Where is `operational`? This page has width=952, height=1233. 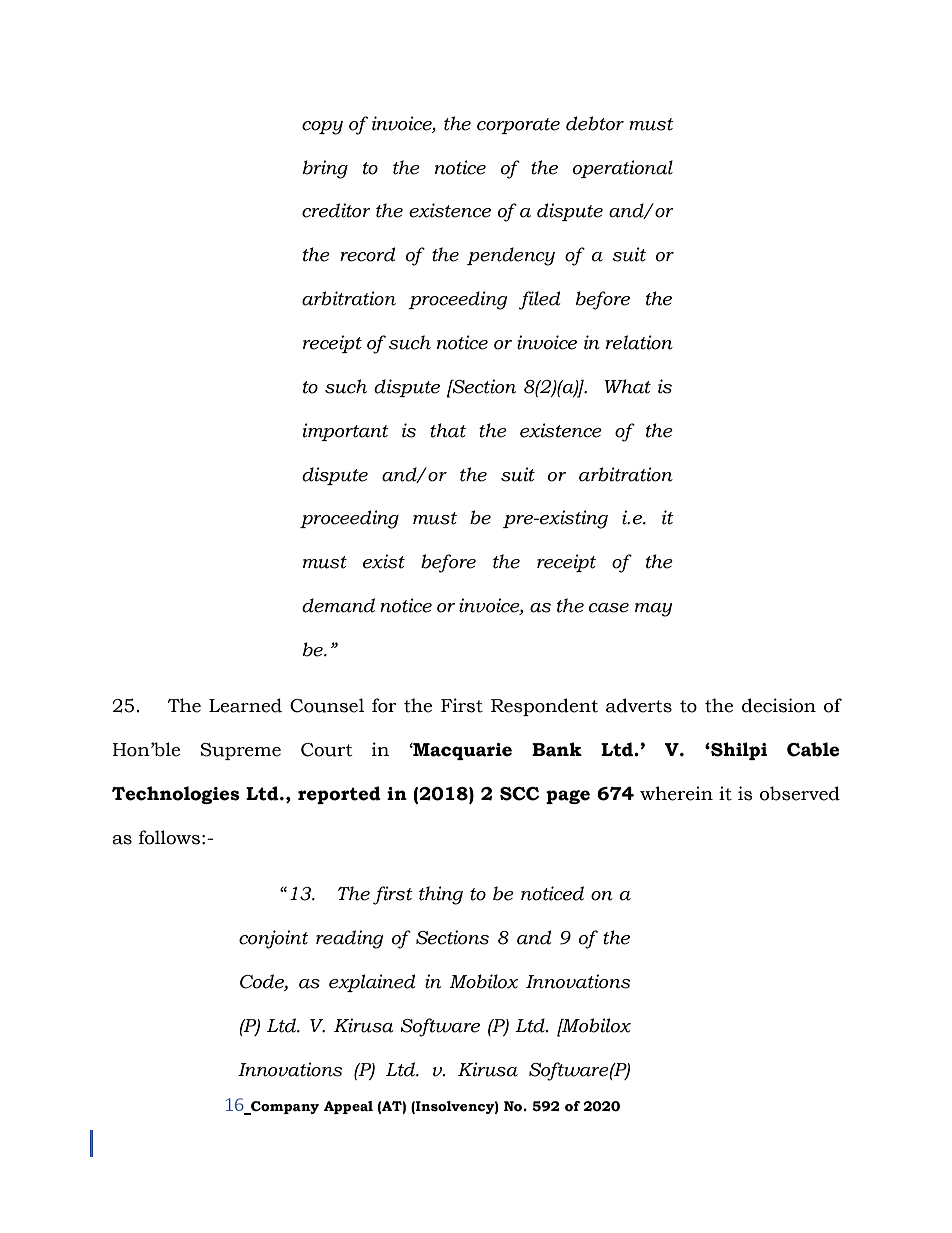
operational is located at coordinates (623, 169).
